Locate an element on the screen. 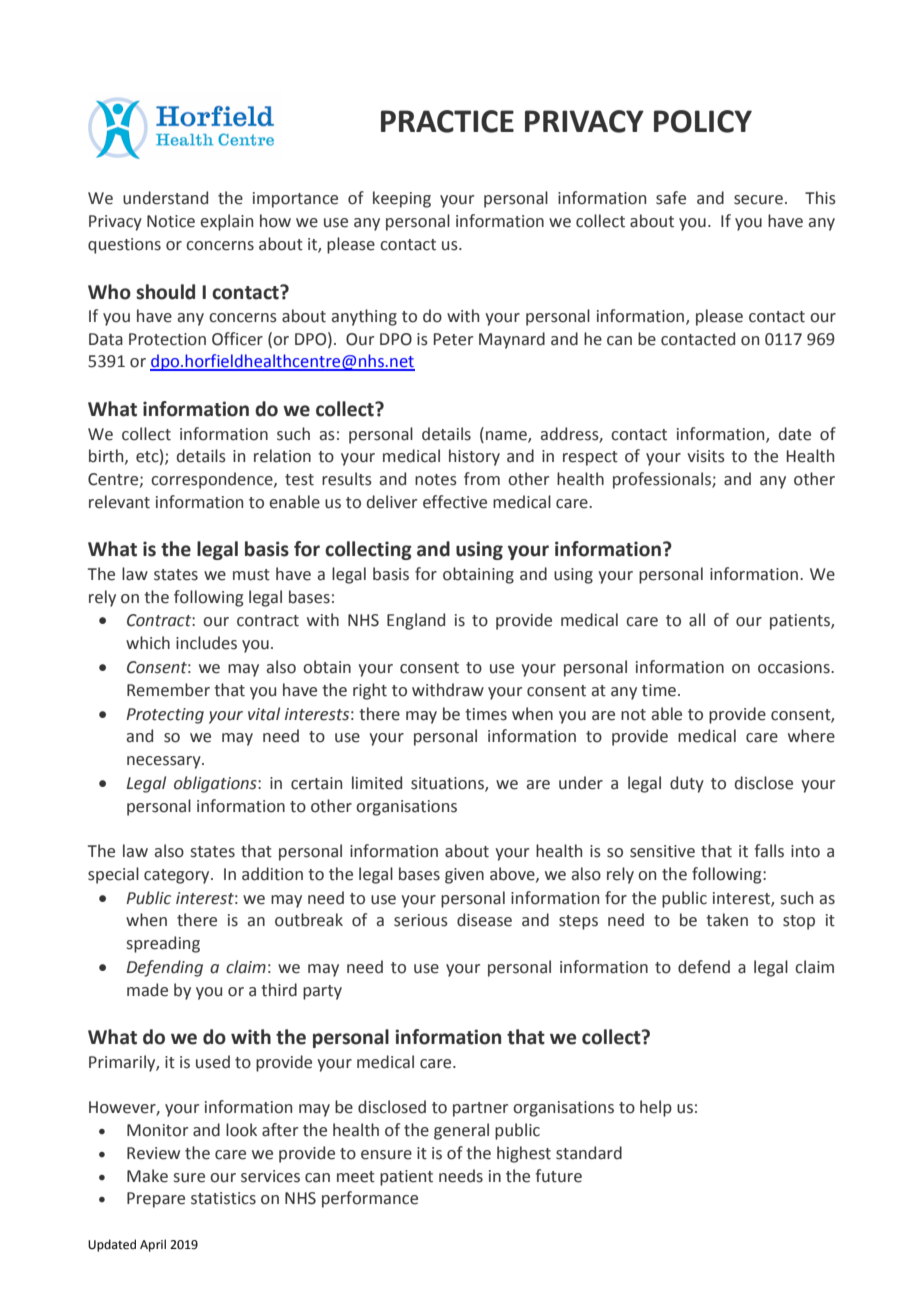 The height and width of the screenshot is (1308, 924). occasions is located at coordinates (795, 667).
